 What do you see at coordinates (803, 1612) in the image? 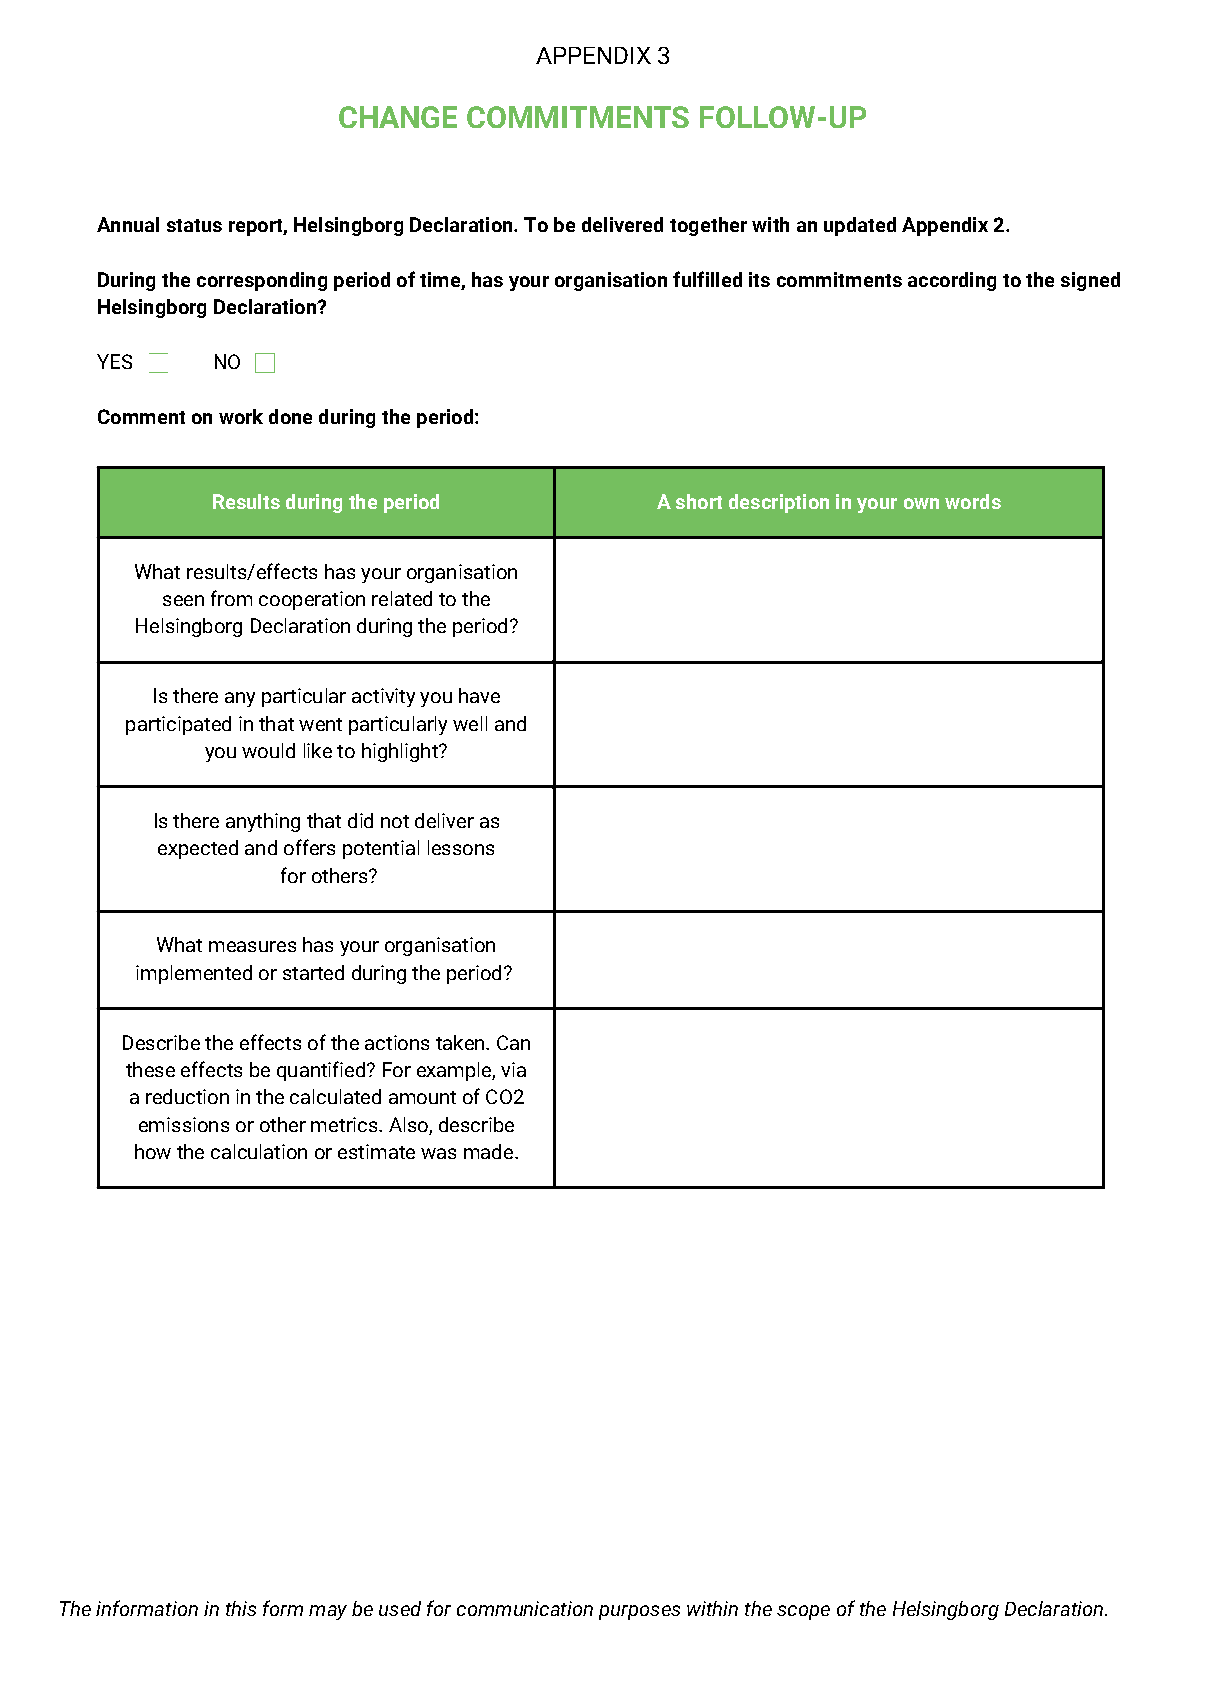
I see `scope` at bounding box center [803, 1612].
